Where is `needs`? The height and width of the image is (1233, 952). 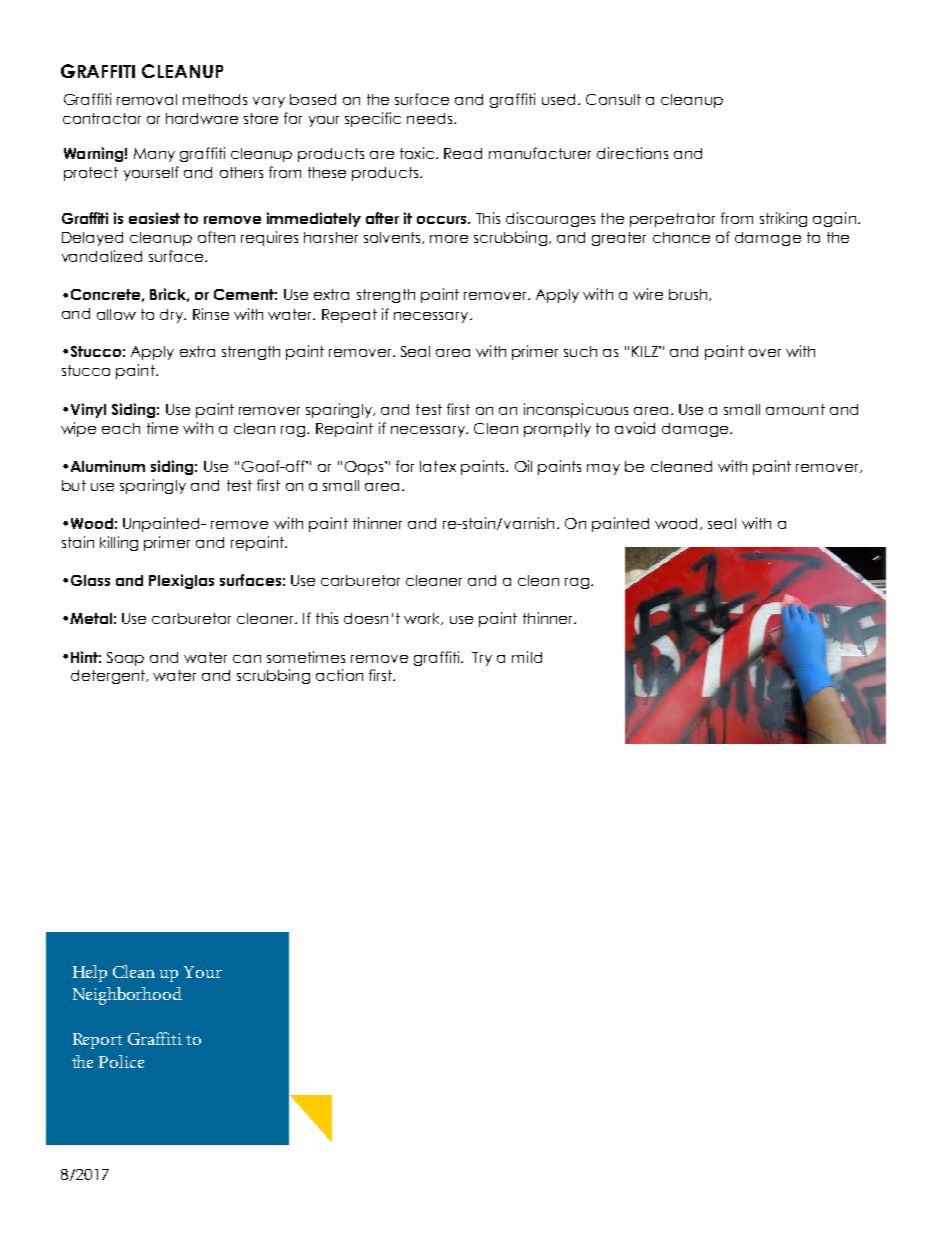 needs is located at coordinates (429, 118).
